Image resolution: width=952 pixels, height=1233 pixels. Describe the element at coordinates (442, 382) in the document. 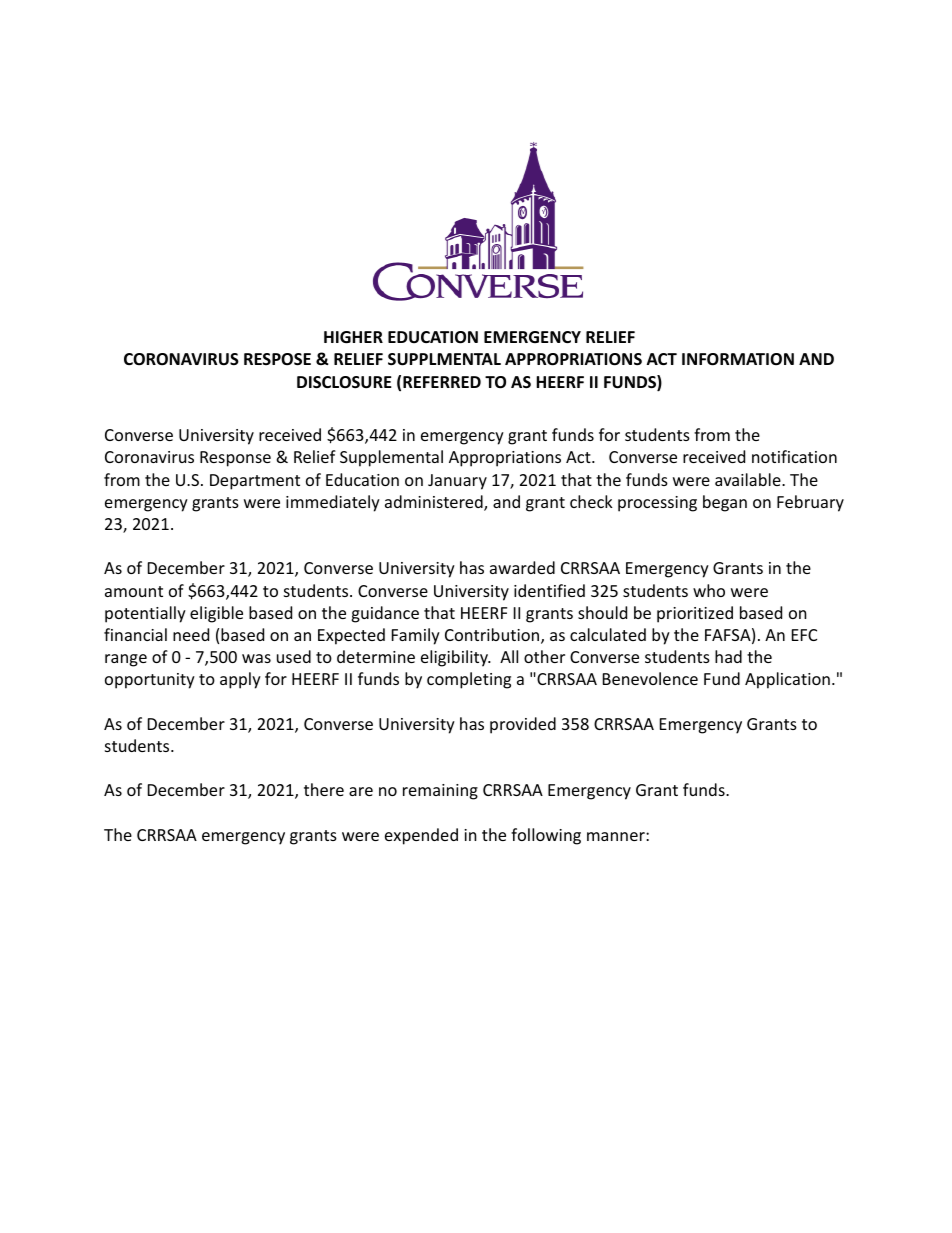

I see `REFERRED` at that location.
